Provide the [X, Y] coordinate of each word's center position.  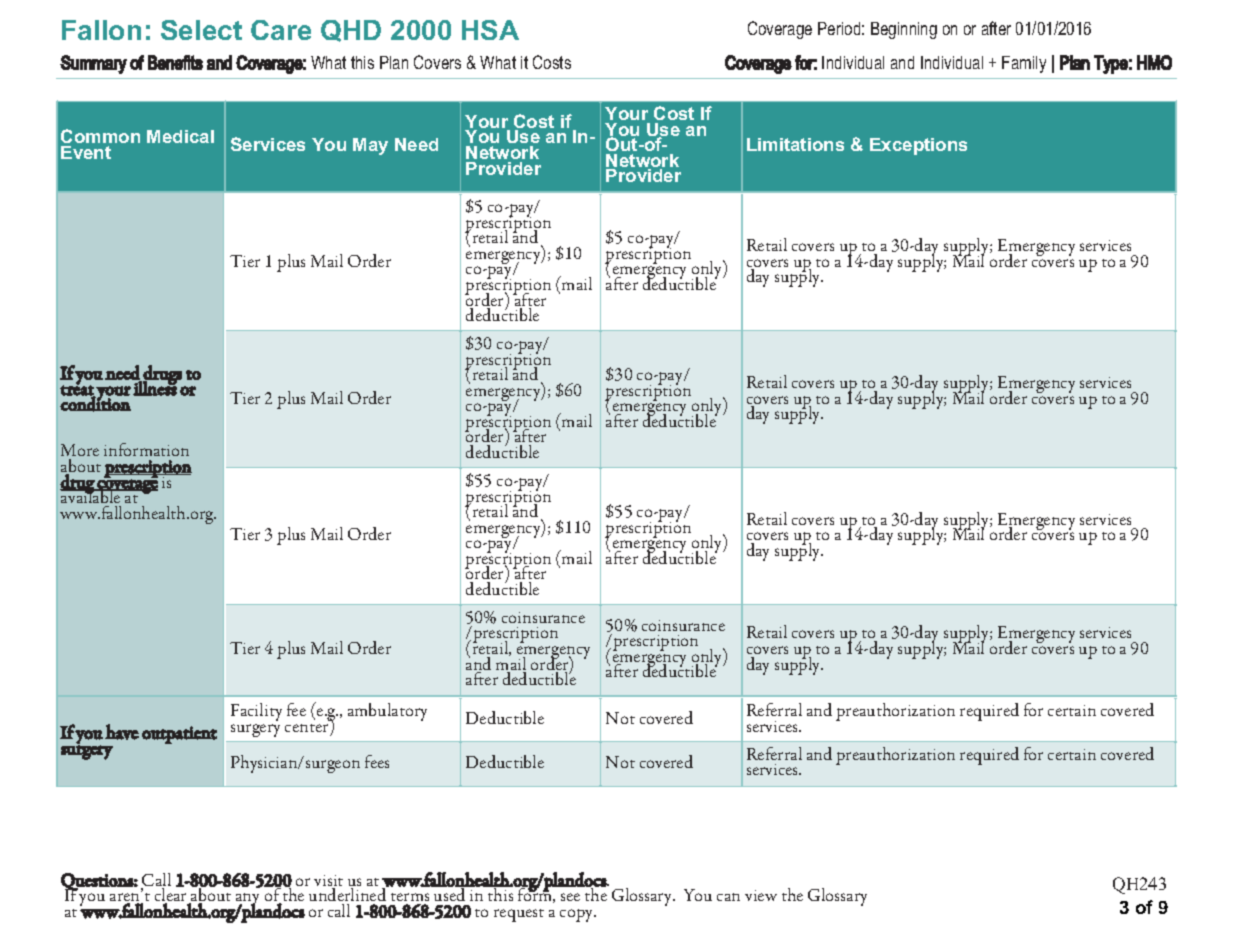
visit [328, 882]
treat [77, 390]
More [80, 452]
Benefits [175, 62]
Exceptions [918, 146]
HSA [490, 30]
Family [1024, 64]
